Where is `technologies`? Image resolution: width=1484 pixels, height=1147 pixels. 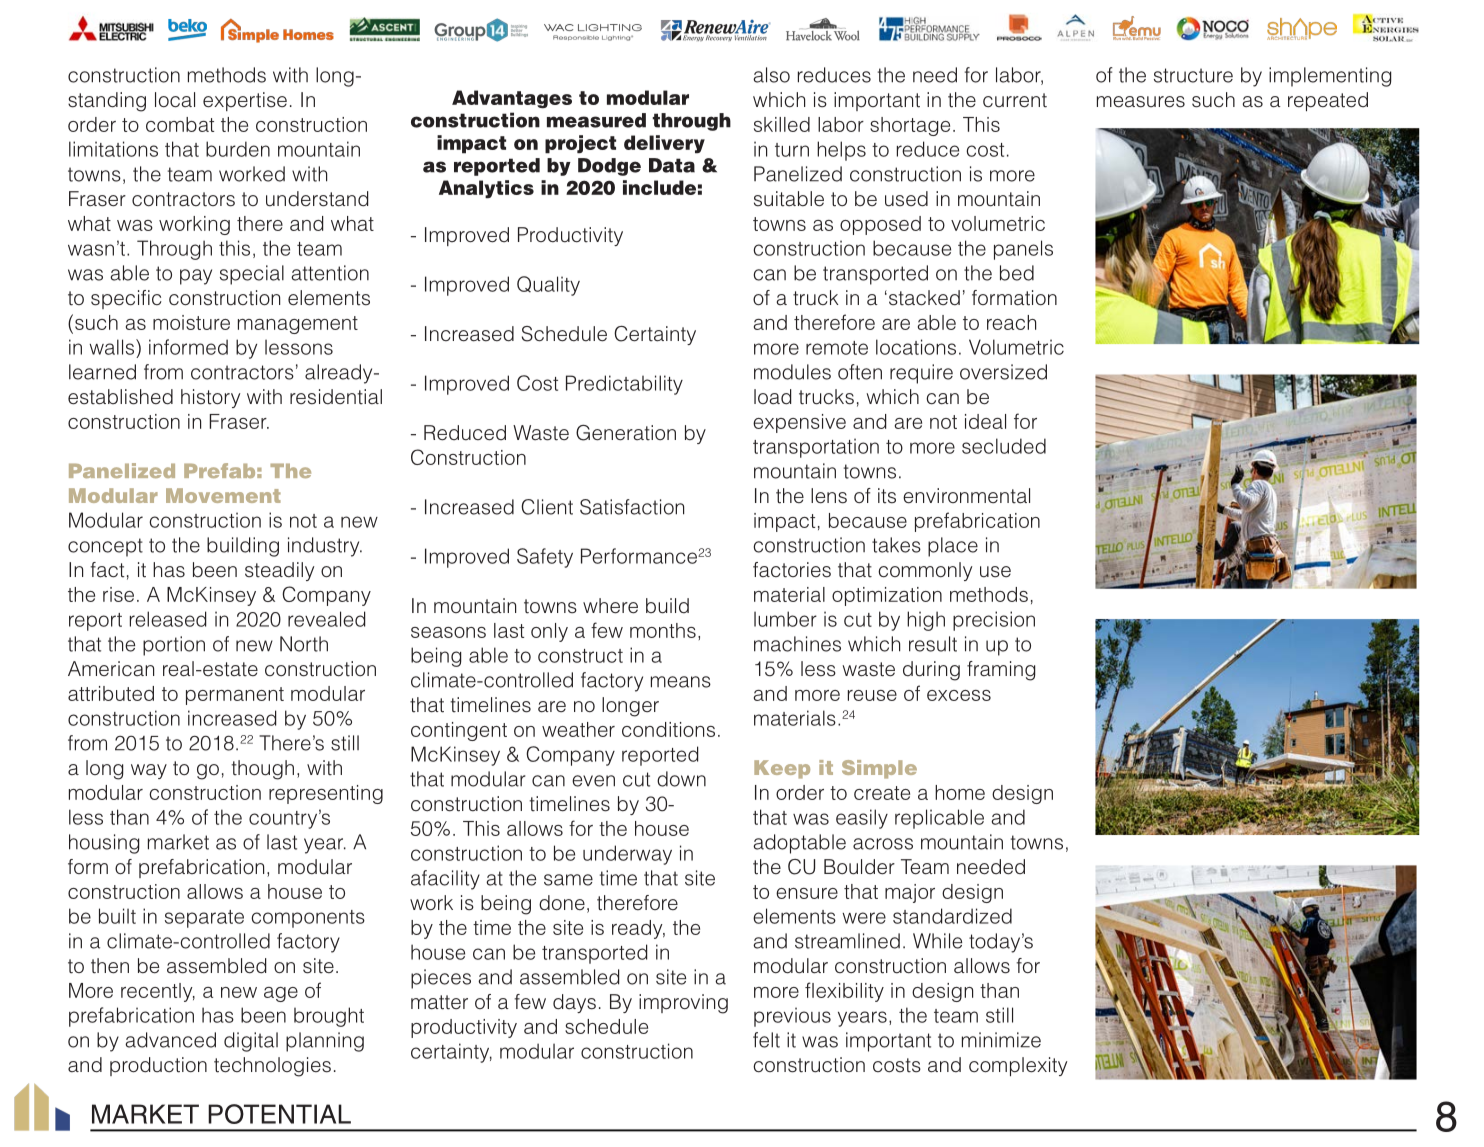
technologies is located at coordinates (272, 1067).
